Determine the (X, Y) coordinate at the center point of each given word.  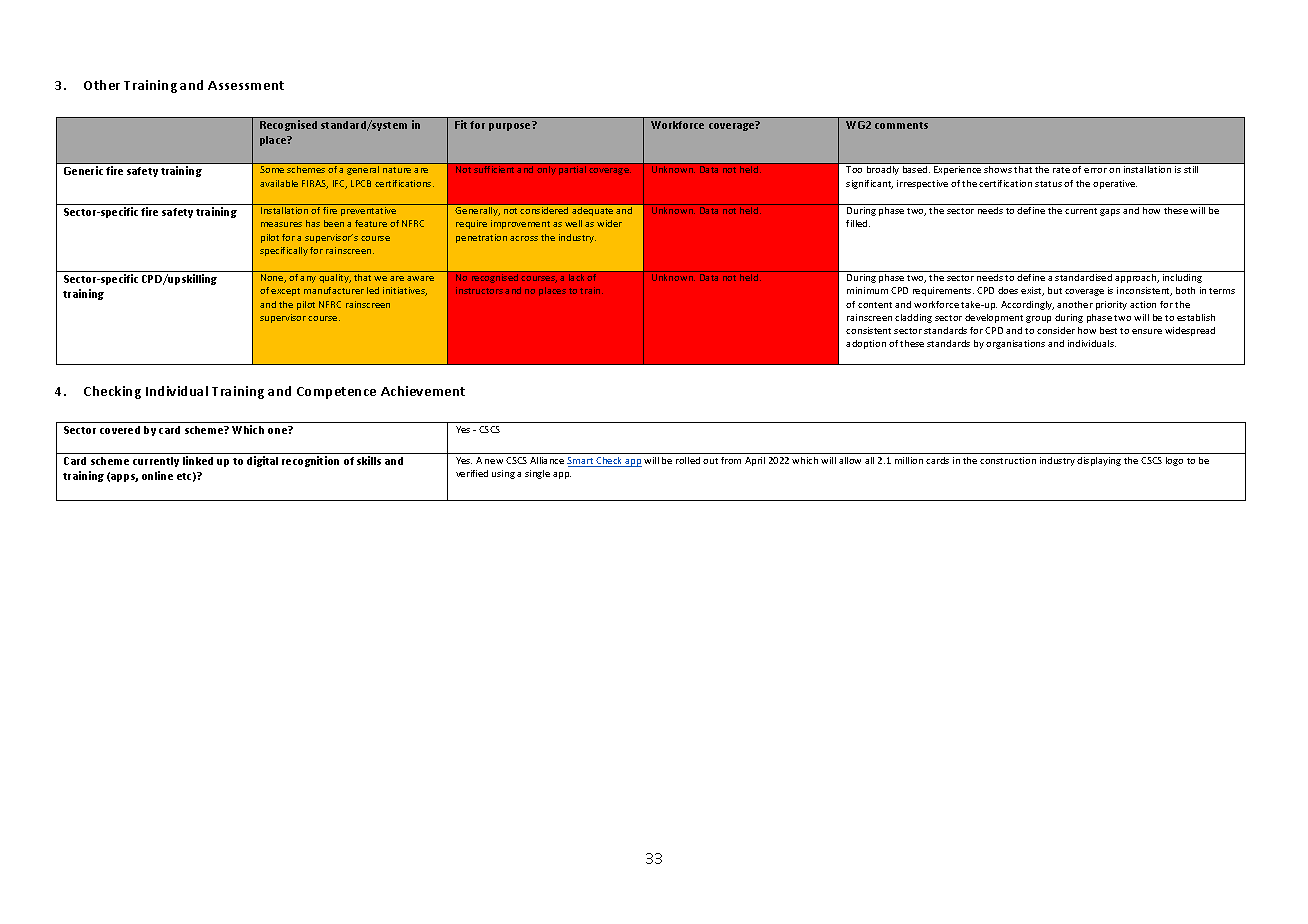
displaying (1099, 461)
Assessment (246, 85)
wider (609, 223)
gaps (1110, 212)
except (285, 292)
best (1108, 330)
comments (901, 125)
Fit (463, 124)
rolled (688, 460)
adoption (866, 344)
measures (281, 224)
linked (198, 460)
